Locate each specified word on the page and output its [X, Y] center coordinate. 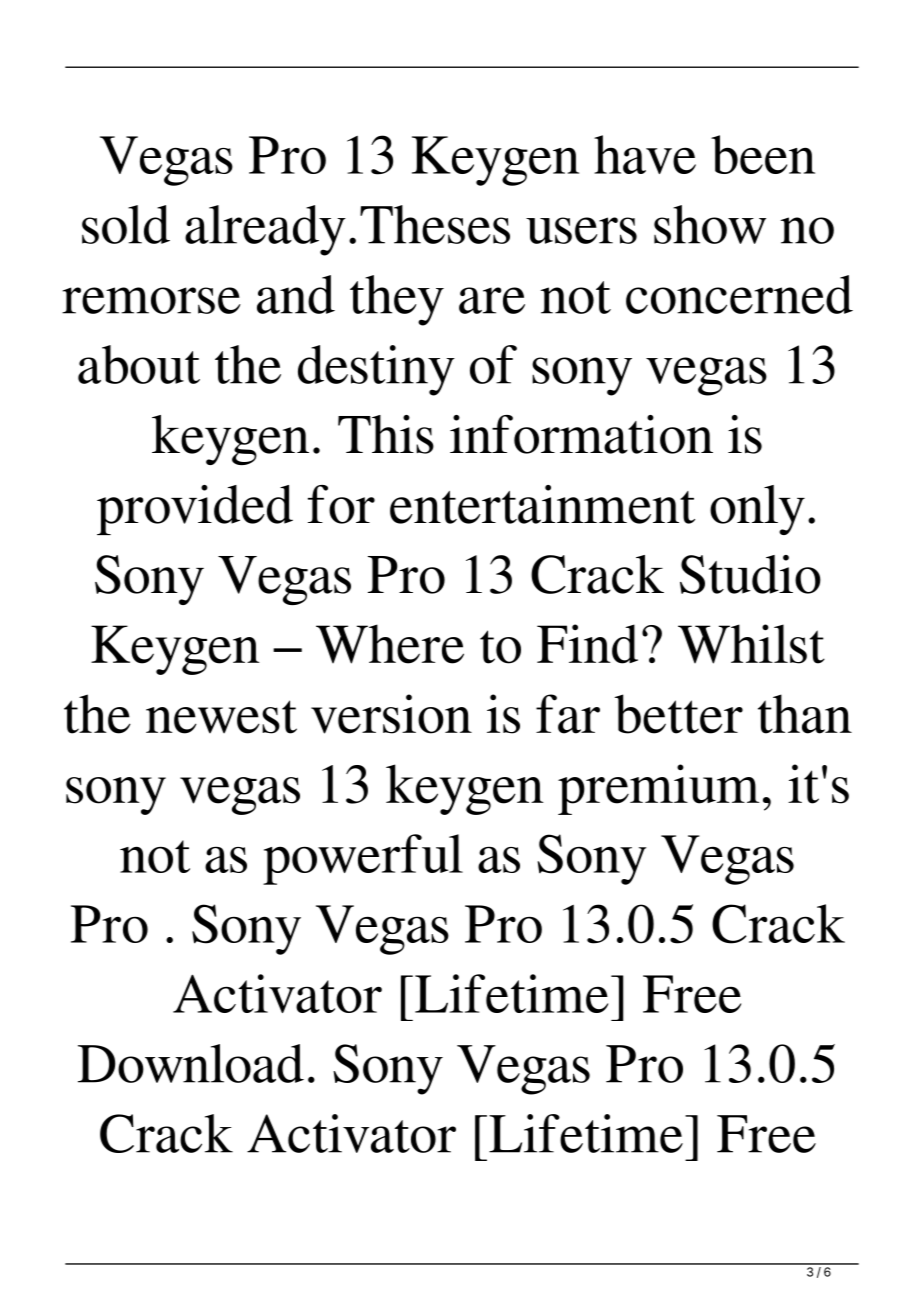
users [581, 230]
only [757, 510]
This [386, 434]
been [763, 154]
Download [191, 1063]
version [391, 714]
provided [195, 510]
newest [221, 717]
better [679, 714]
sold [126, 224]
